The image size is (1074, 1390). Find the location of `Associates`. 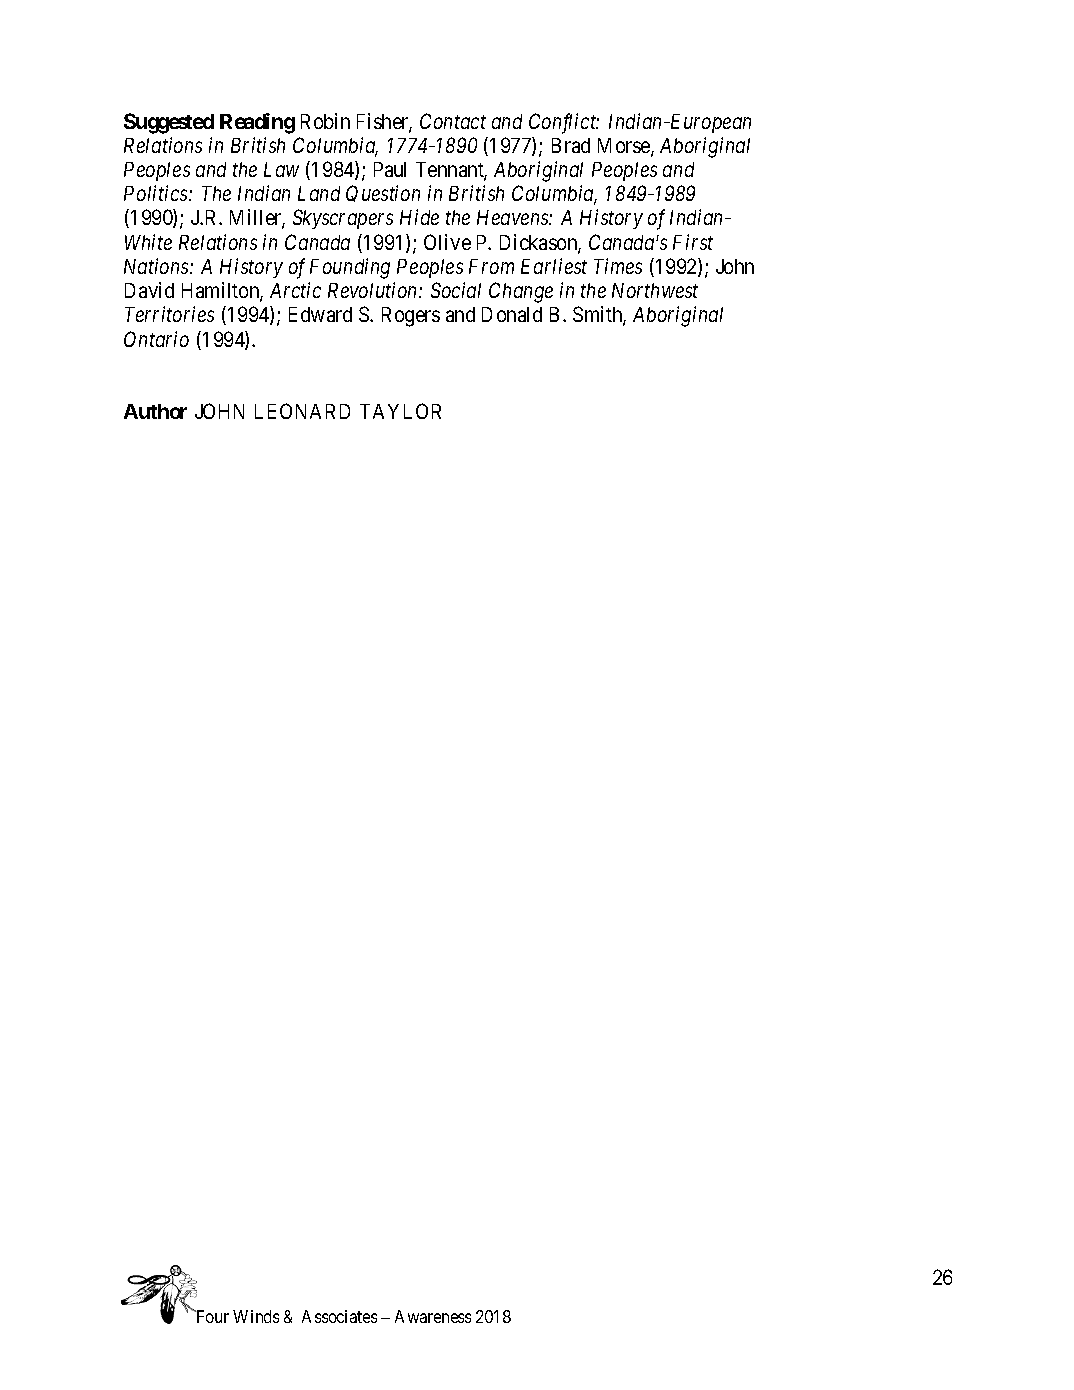

Associates is located at coordinates (339, 1316).
